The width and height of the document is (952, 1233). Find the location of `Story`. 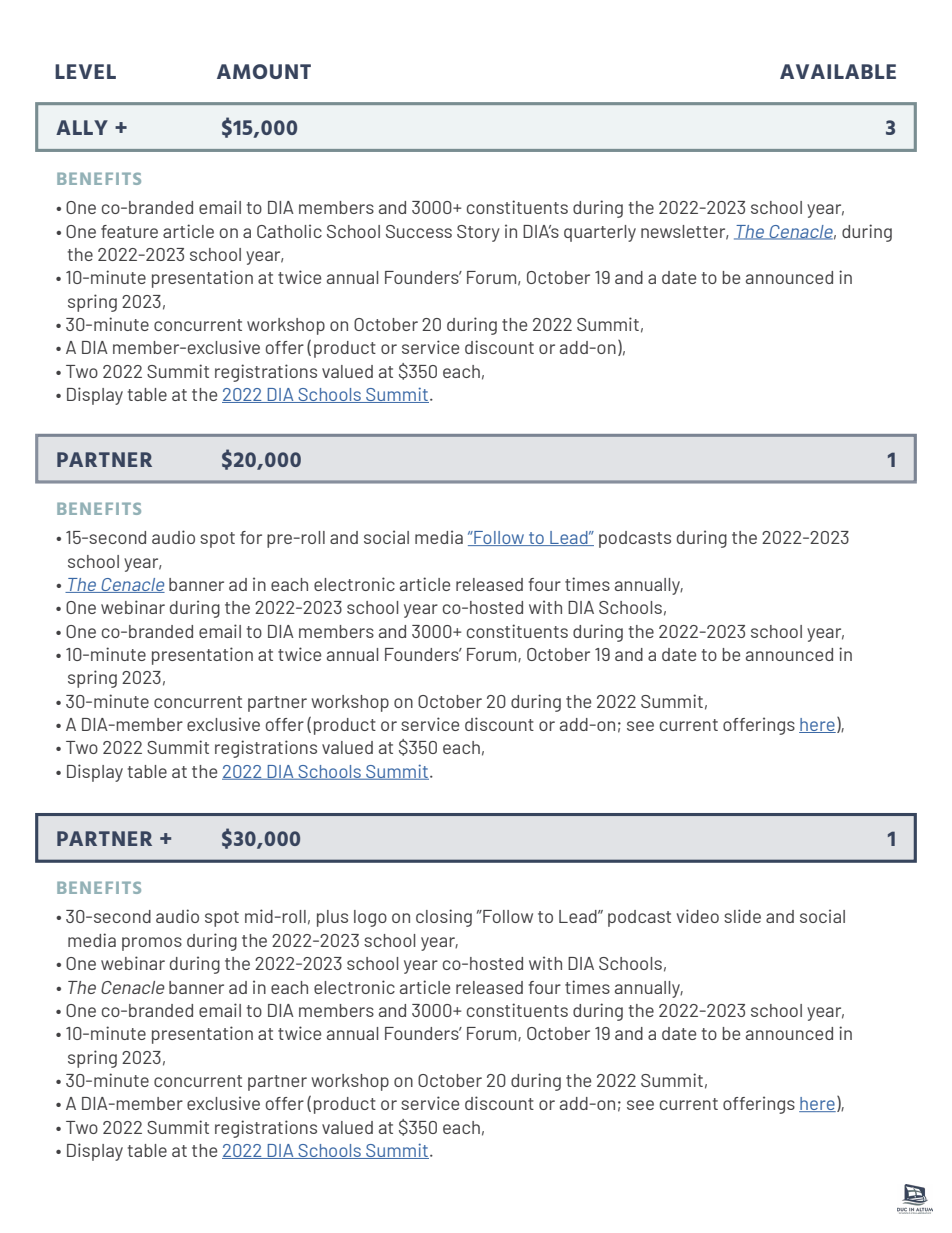

Story is located at coordinates (478, 233).
